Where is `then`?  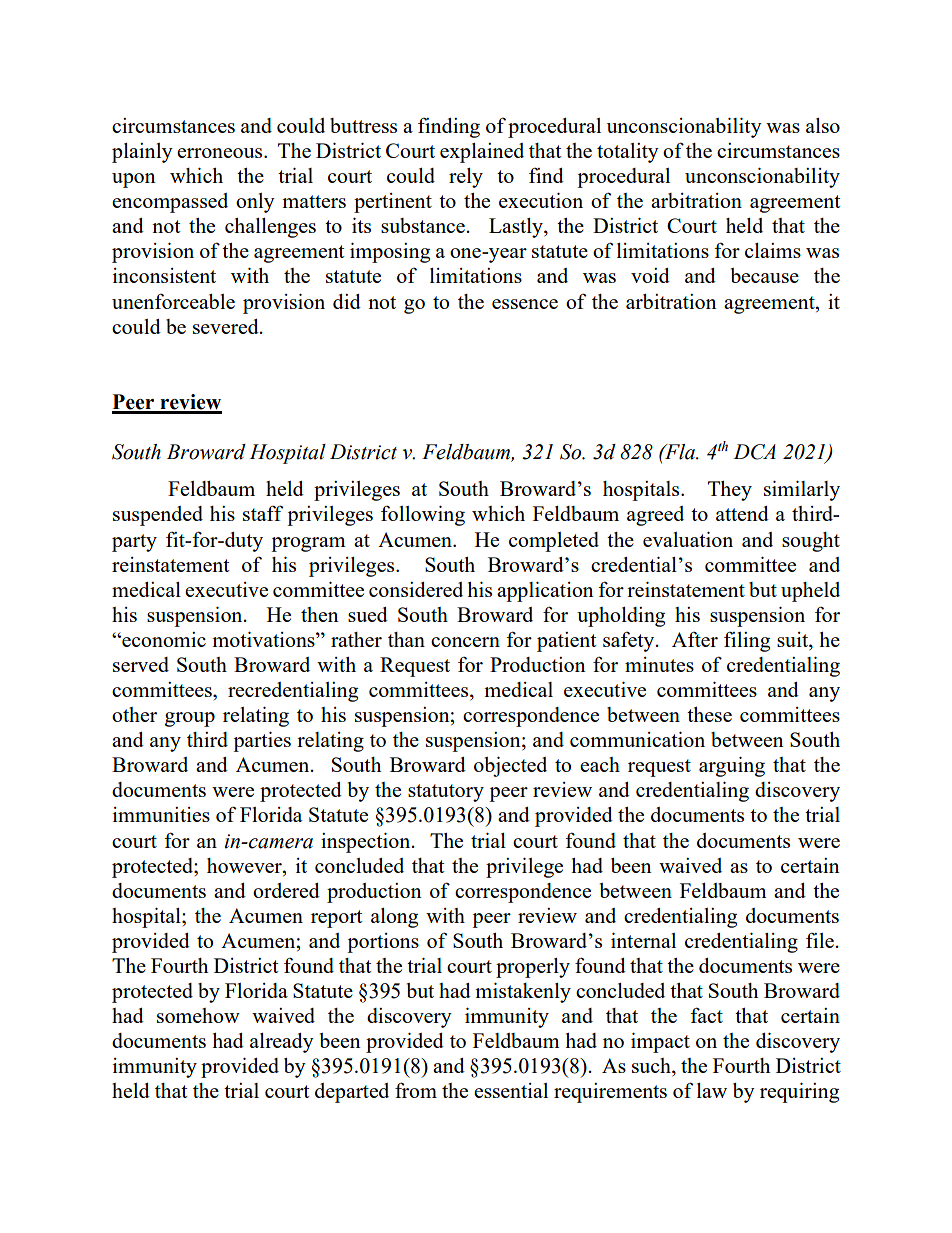
then is located at coordinates (320, 614).
